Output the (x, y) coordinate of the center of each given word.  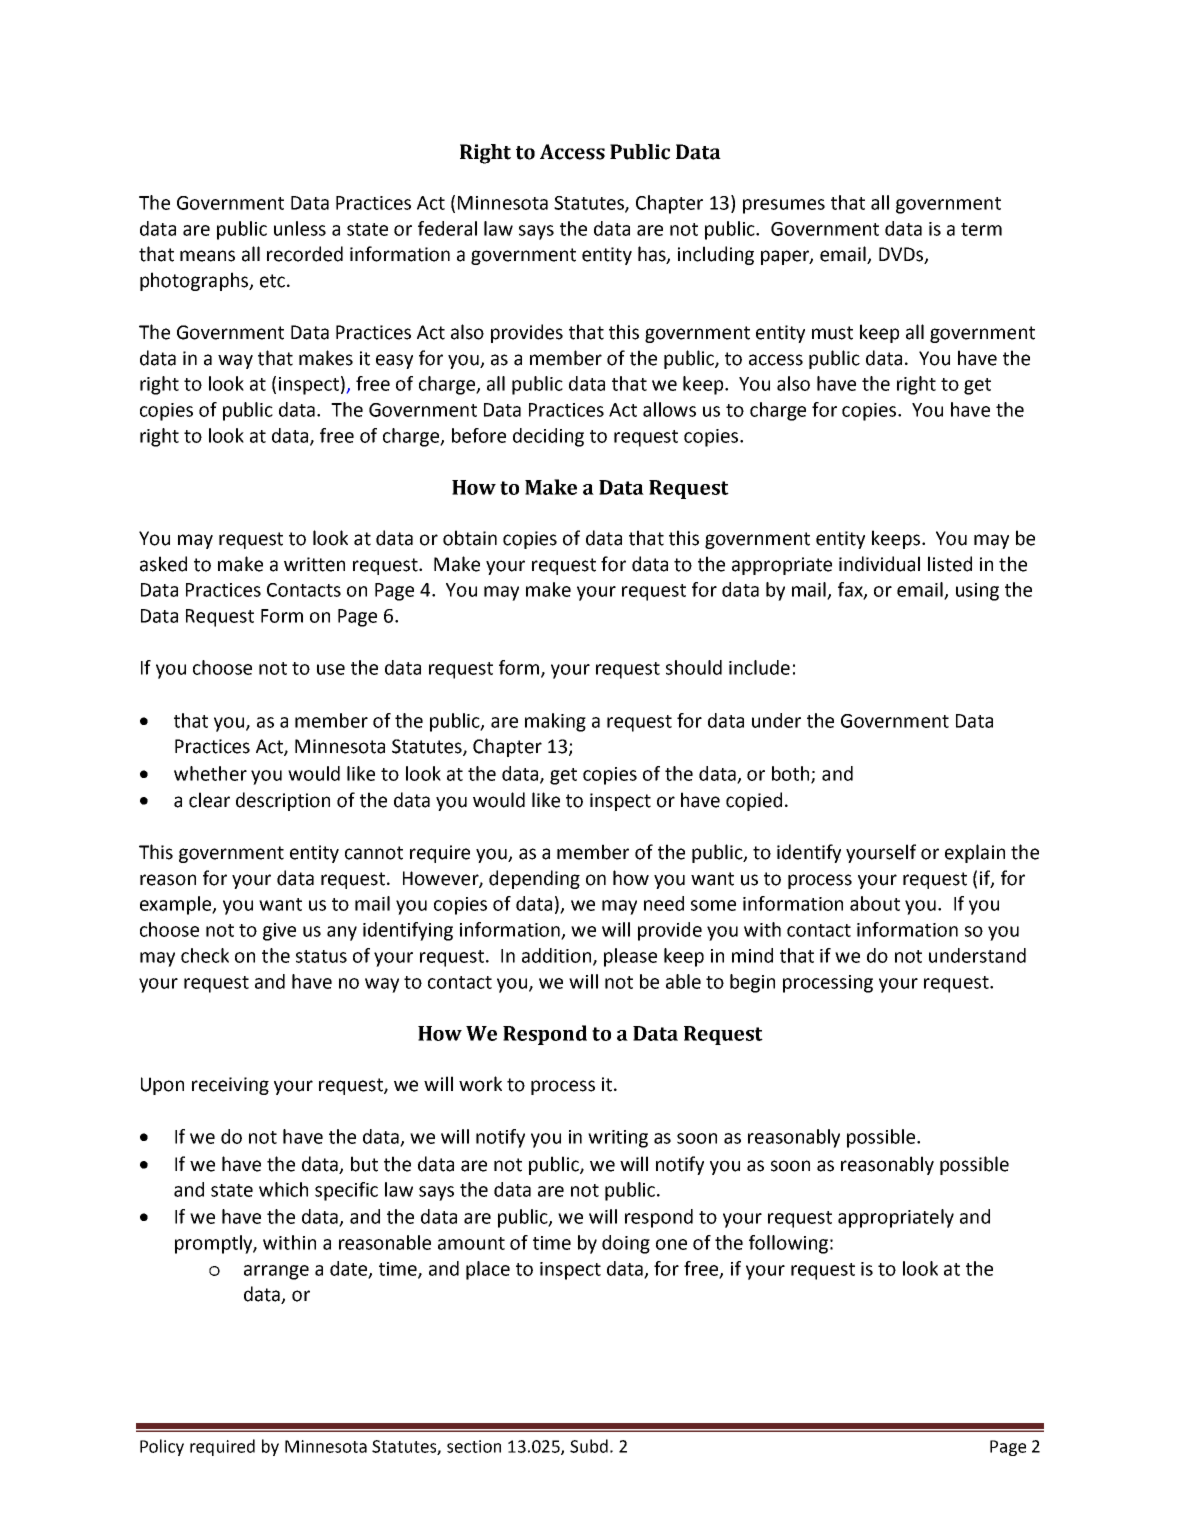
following (788, 1244)
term (981, 229)
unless (300, 228)
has (653, 255)
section (474, 1446)
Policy (162, 1447)
